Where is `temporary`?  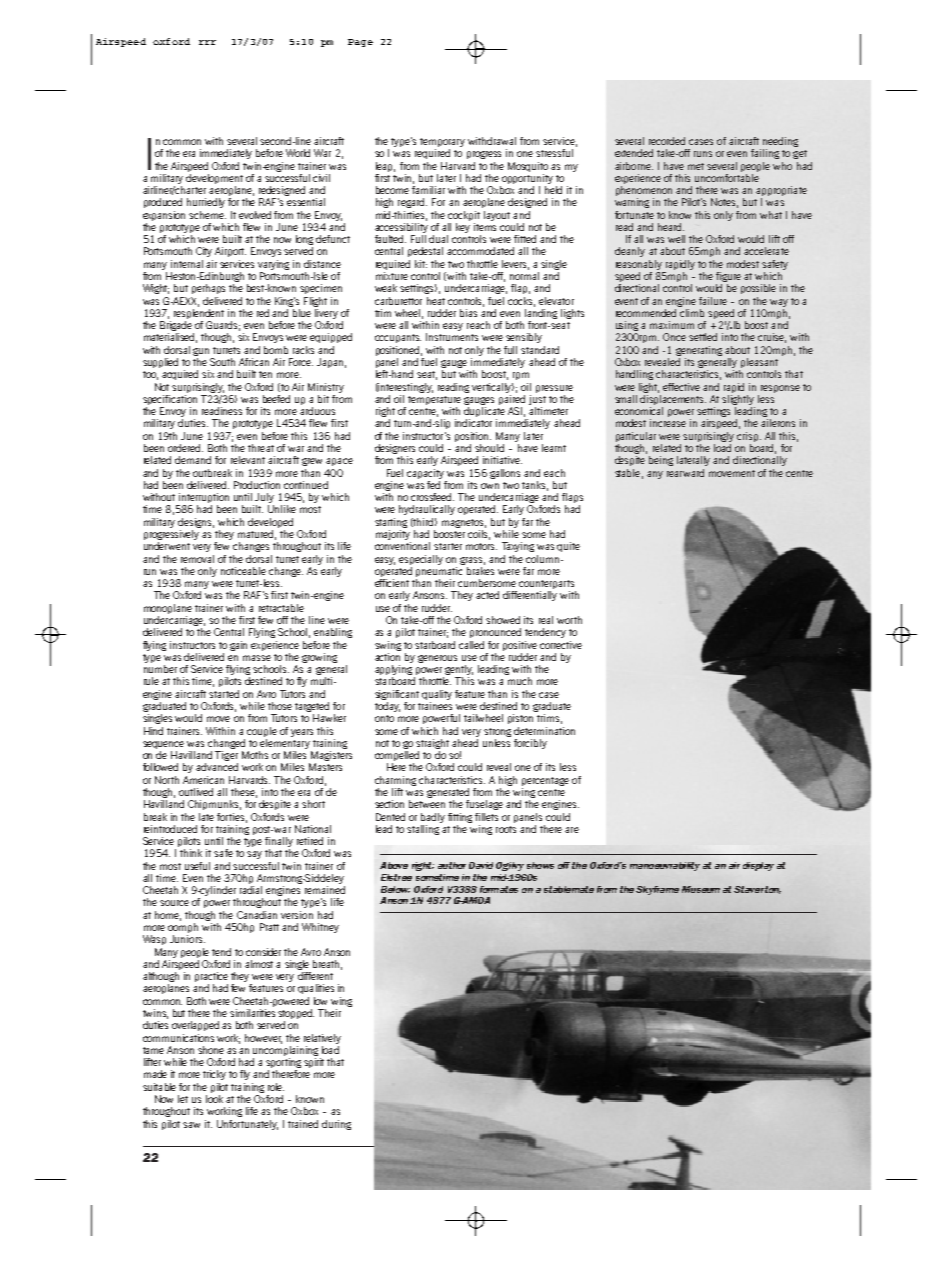
temporary is located at coordinates (442, 142).
